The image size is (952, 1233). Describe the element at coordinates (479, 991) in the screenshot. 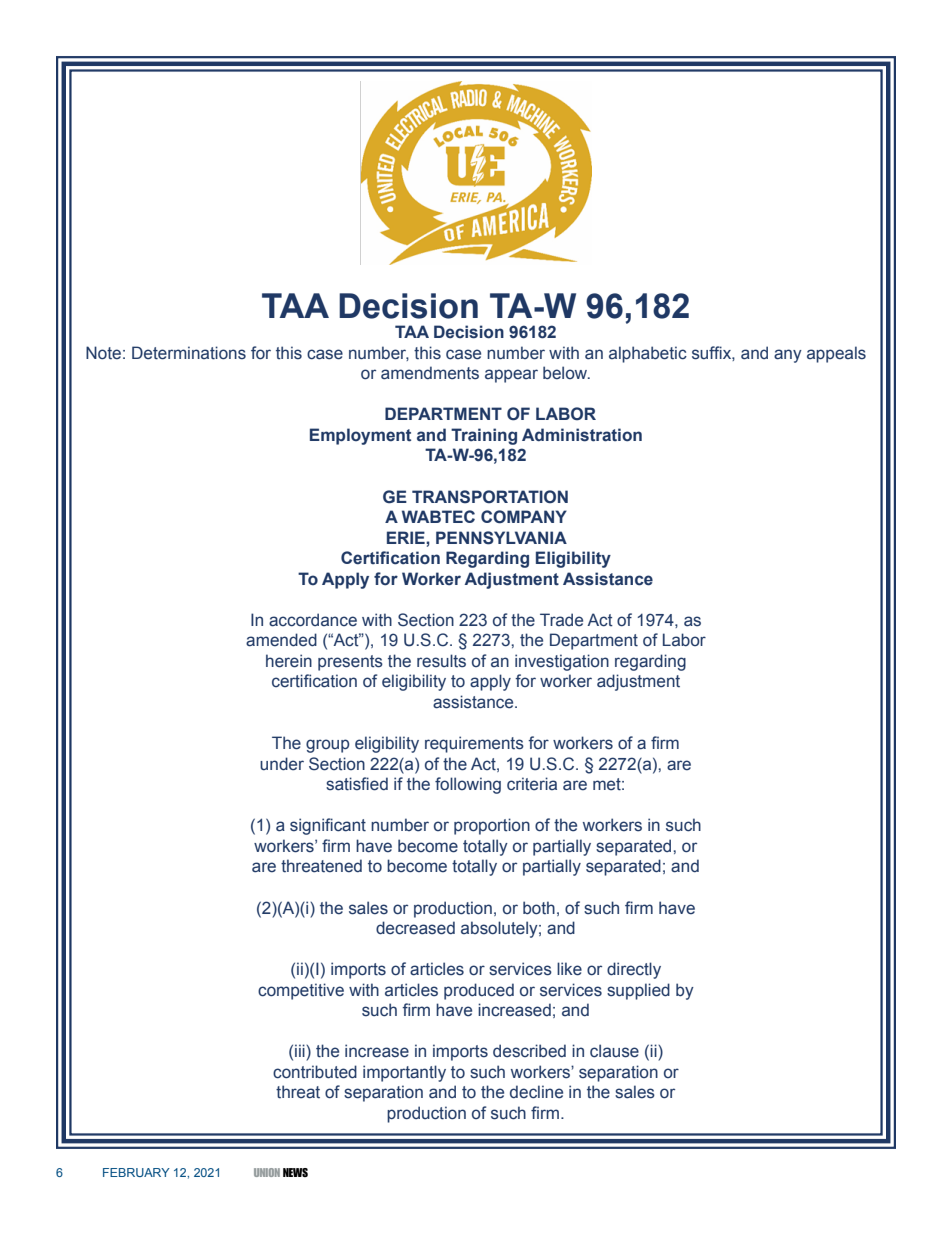

I see `produced` at that location.
